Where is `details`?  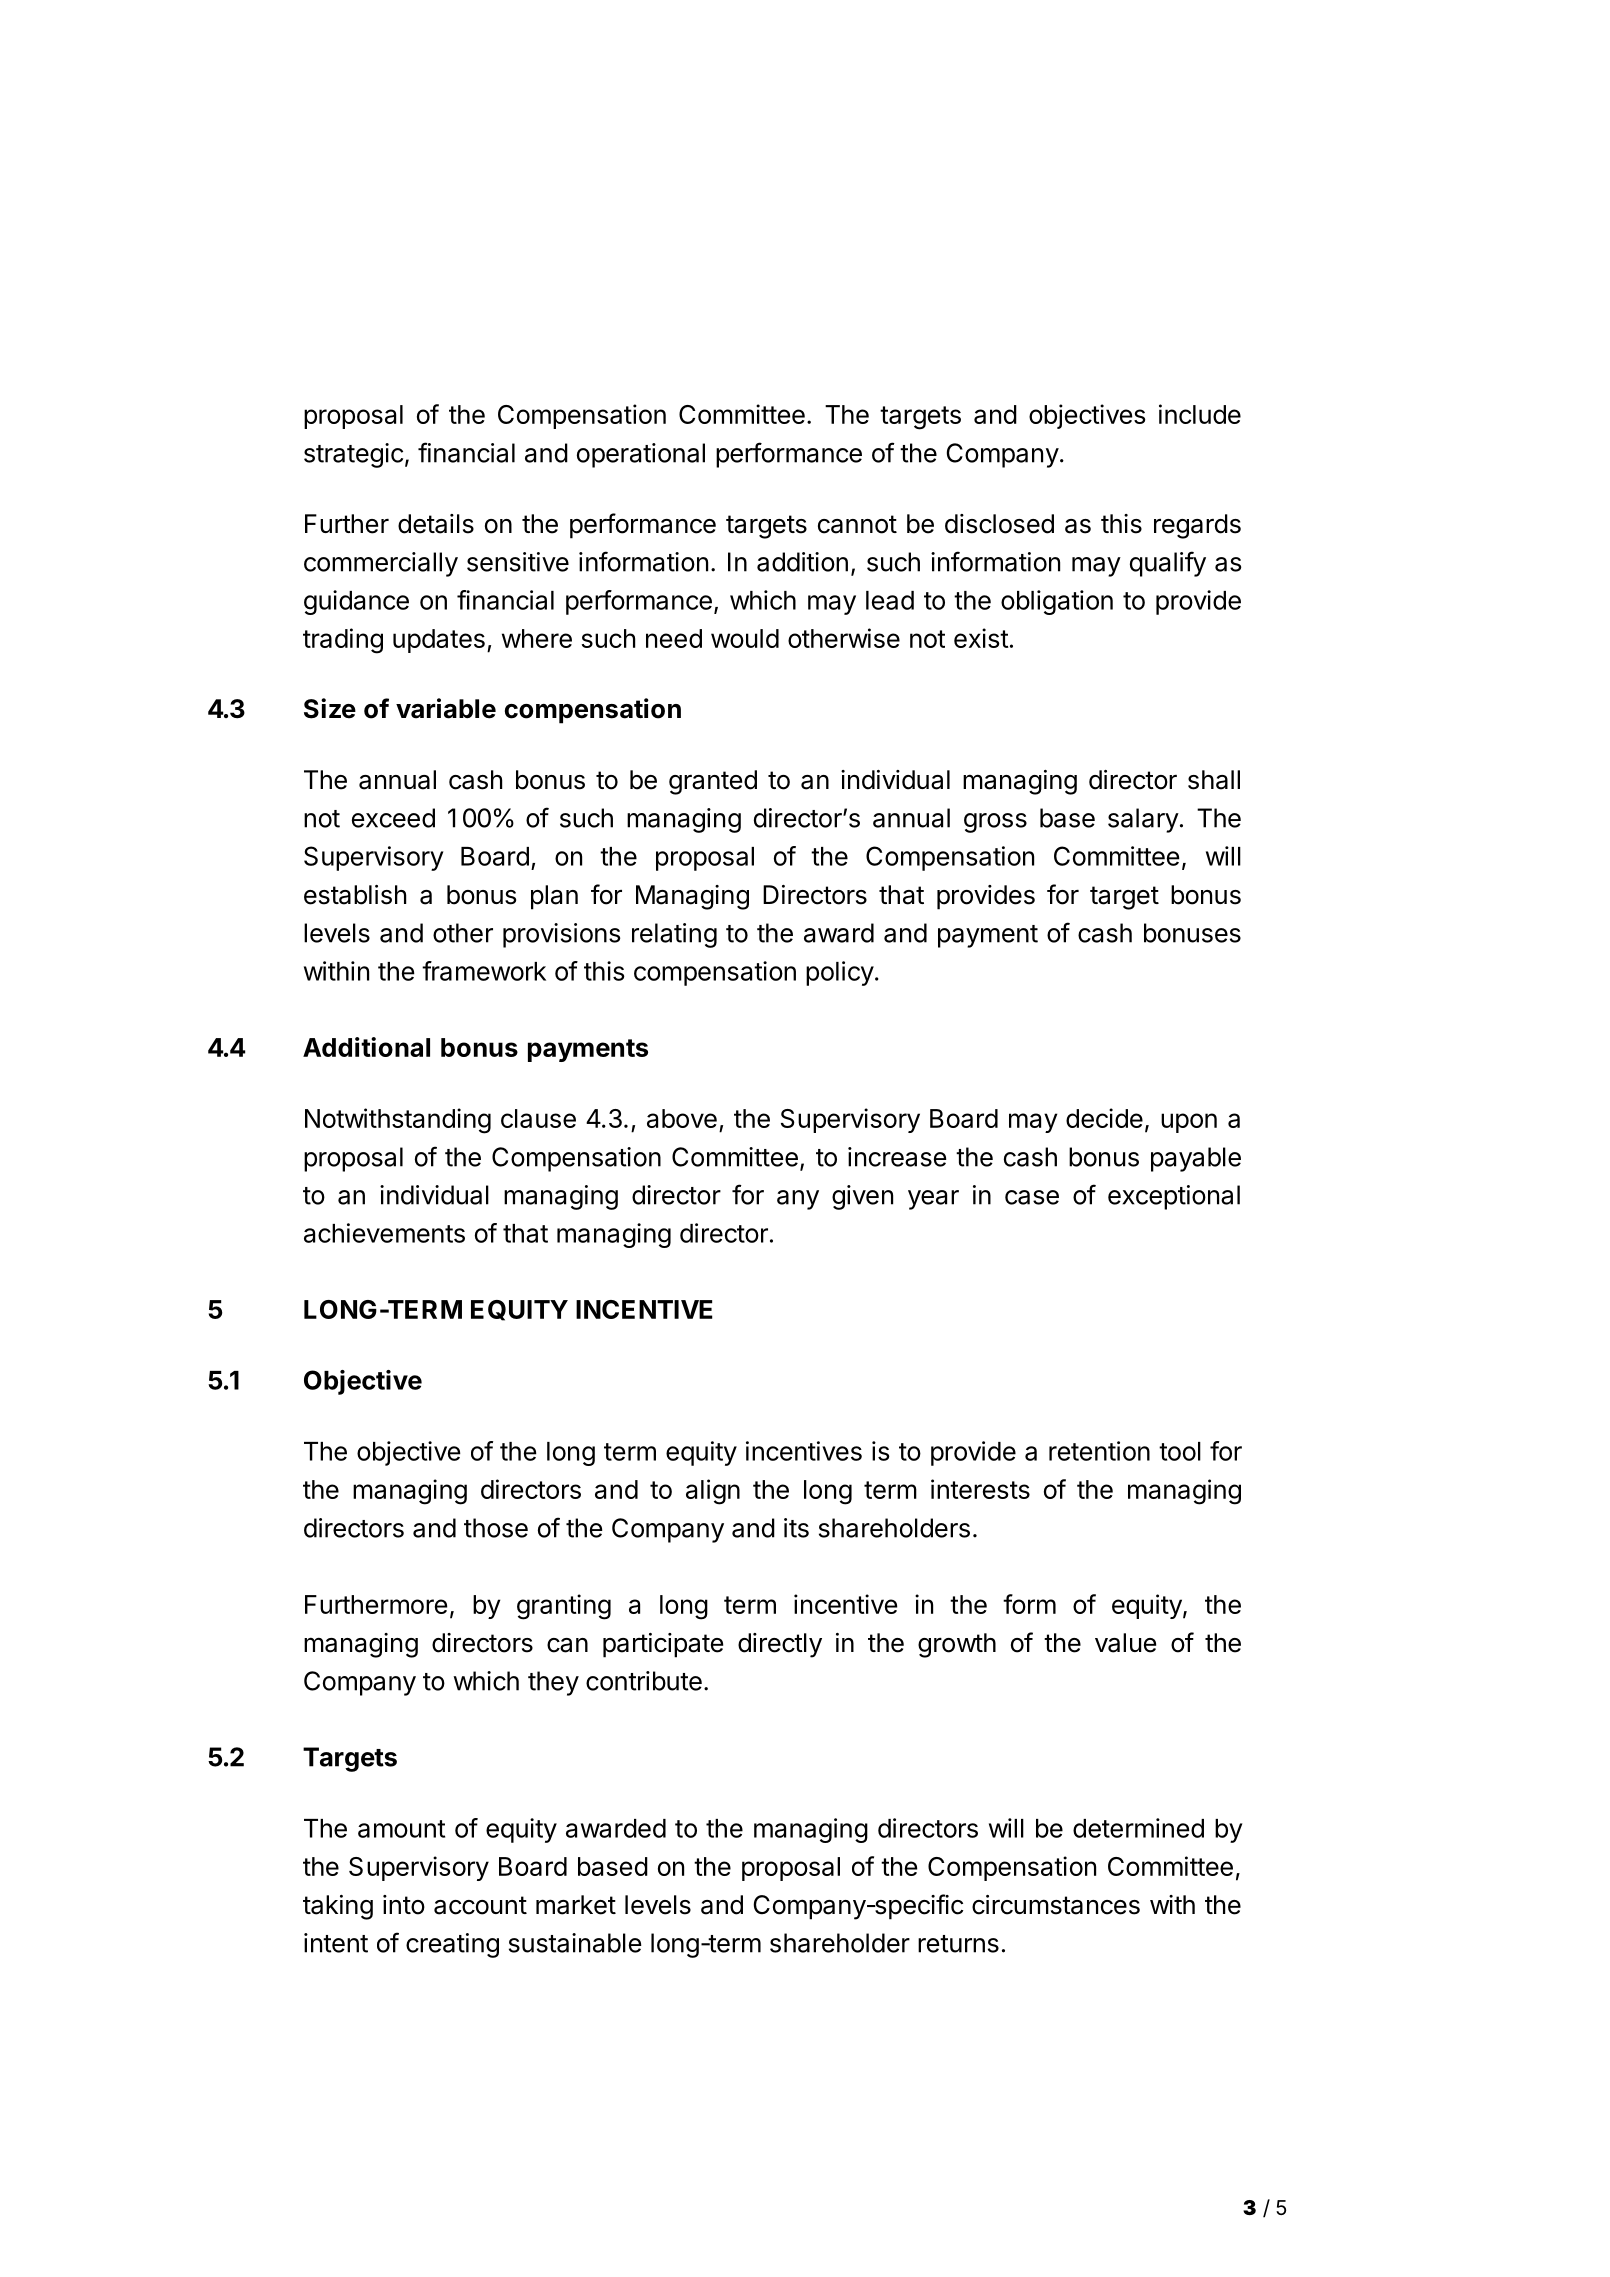
details is located at coordinates (436, 524).
